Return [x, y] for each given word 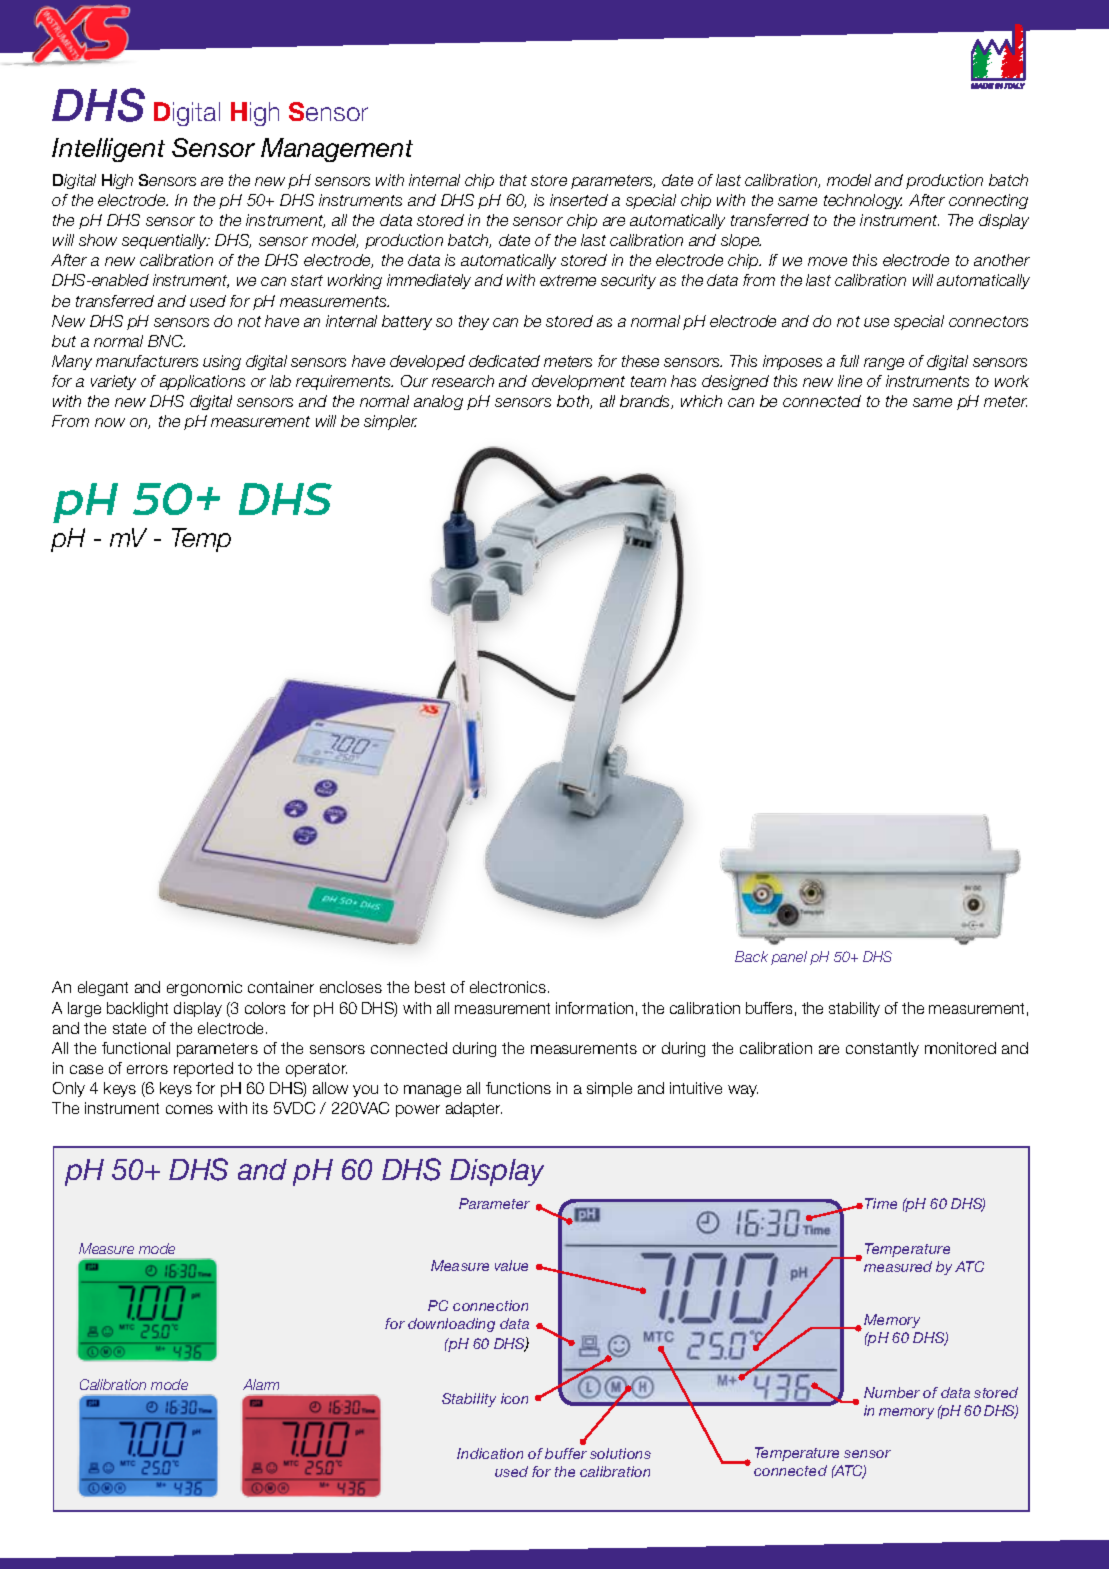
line [850, 381]
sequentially [165, 241]
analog [438, 402]
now [110, 422]
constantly [882, 1049]
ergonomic [204, 988]
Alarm [261, 1384]
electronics [508, 987]
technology [863, 201]
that [513, 180]
